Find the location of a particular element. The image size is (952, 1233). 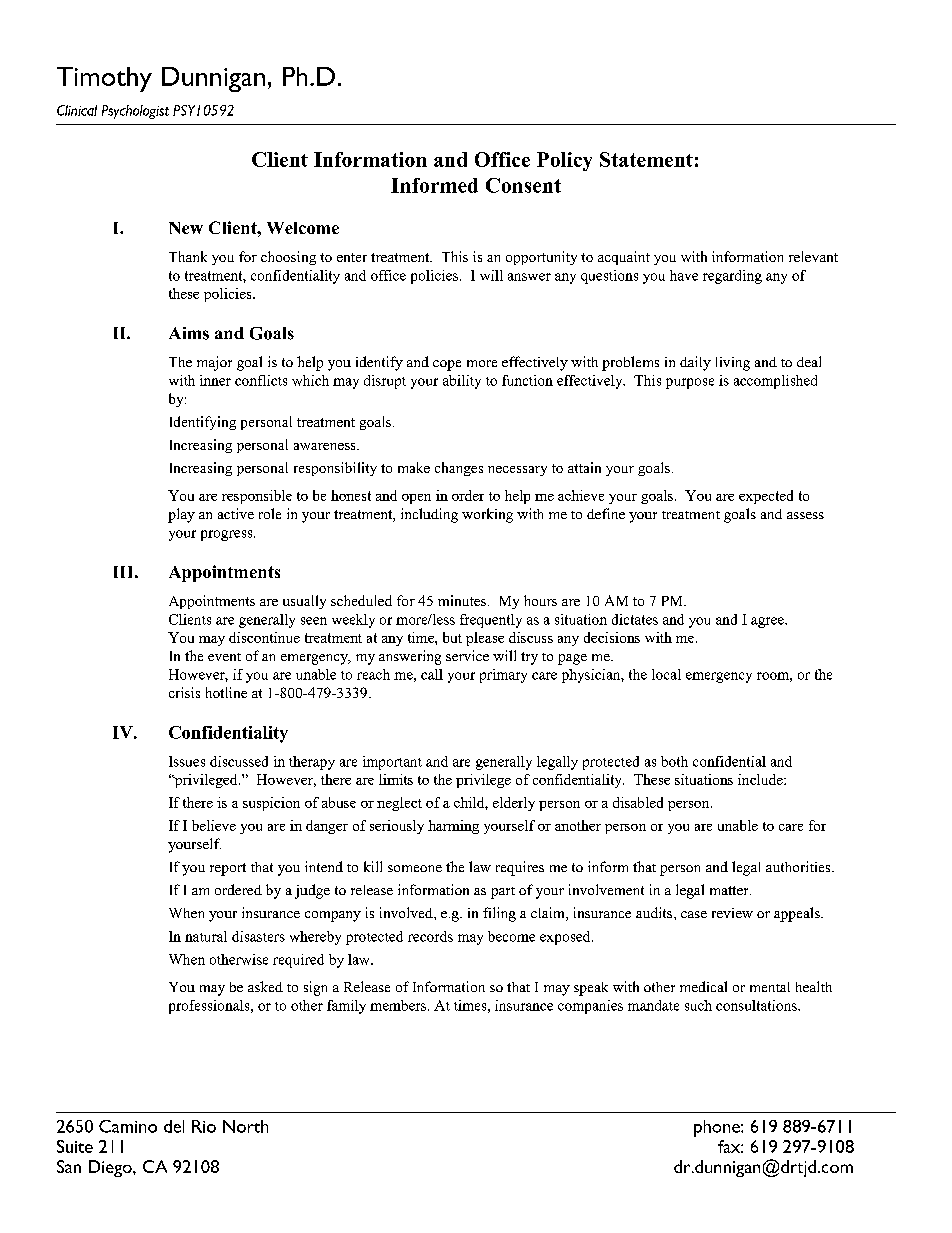

event is located at coordinates (224, 657).
